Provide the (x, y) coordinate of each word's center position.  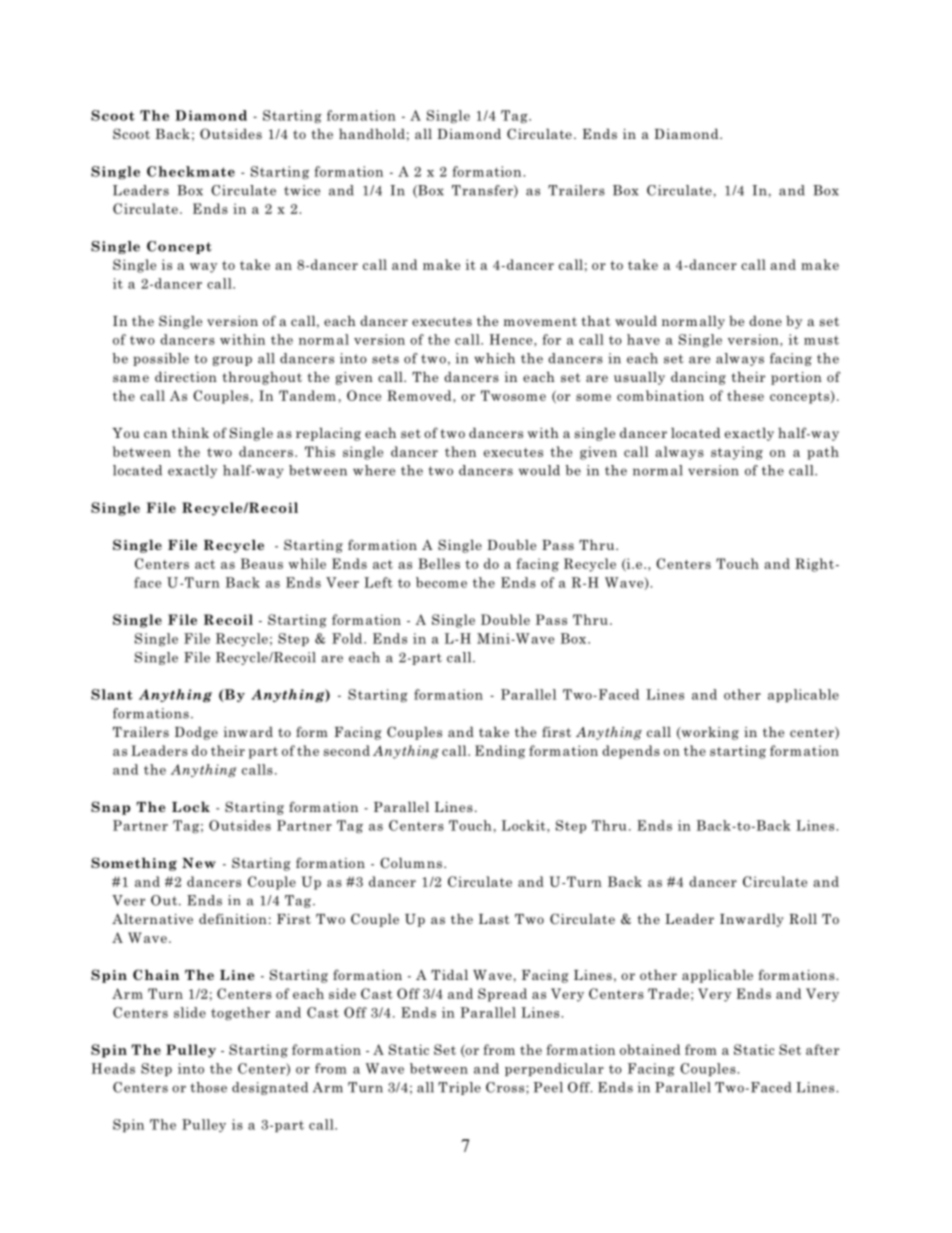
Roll (803, 918)
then (460, 451)
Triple (459, 1088)
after (822, 1049)
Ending (500, 752)
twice (302, 190)
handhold (372, 133)
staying (737, 453)
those (209, 1087)
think (190, 432)
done (765, 320)
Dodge (196, 733)
